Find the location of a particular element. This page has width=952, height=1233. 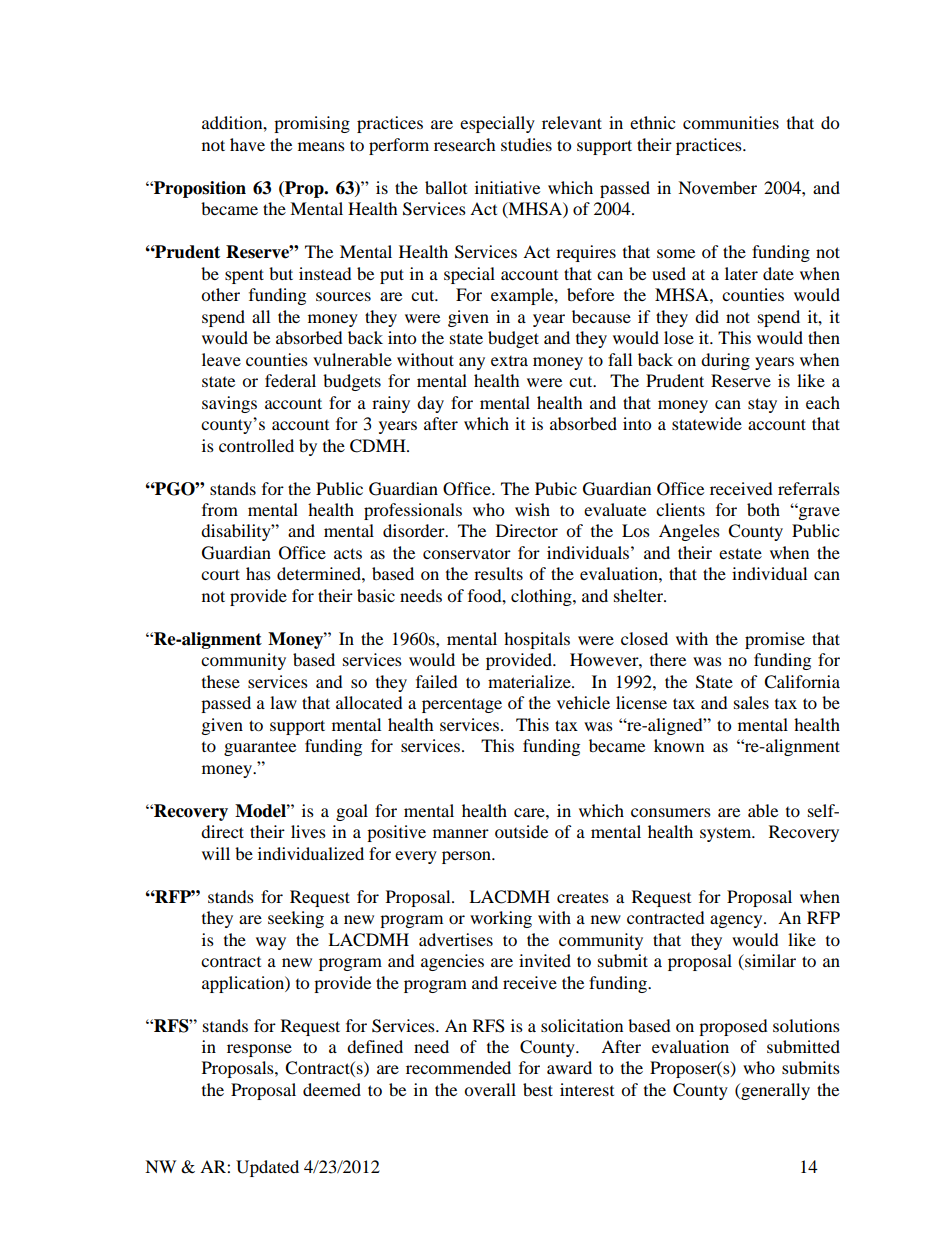

response is located at coordinates (259, 1050).
